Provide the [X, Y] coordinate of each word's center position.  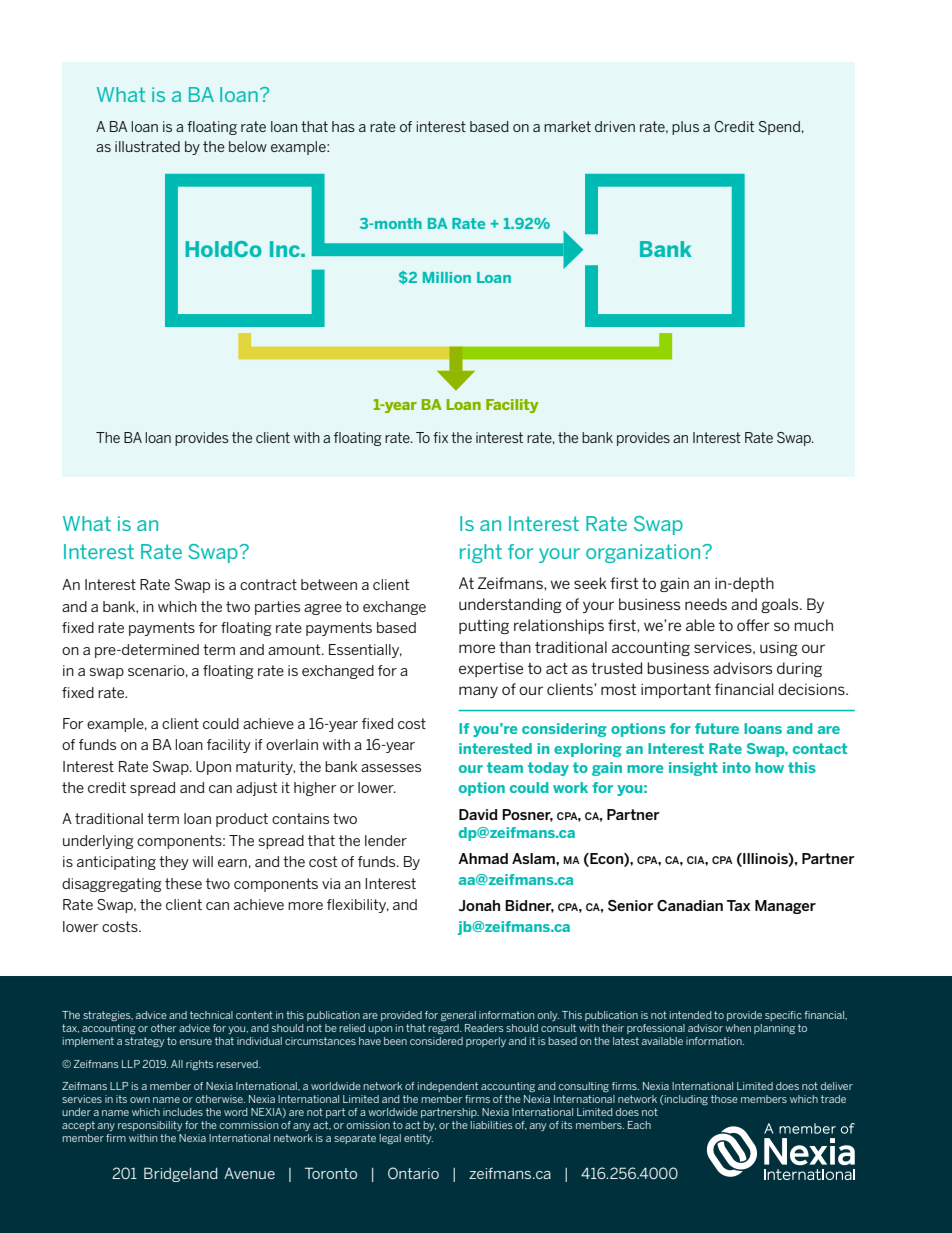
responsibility [150, 1126]
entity [418, 1139]
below [248, 146]
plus [685, 128]
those [724, 1099]
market [567, 126]
